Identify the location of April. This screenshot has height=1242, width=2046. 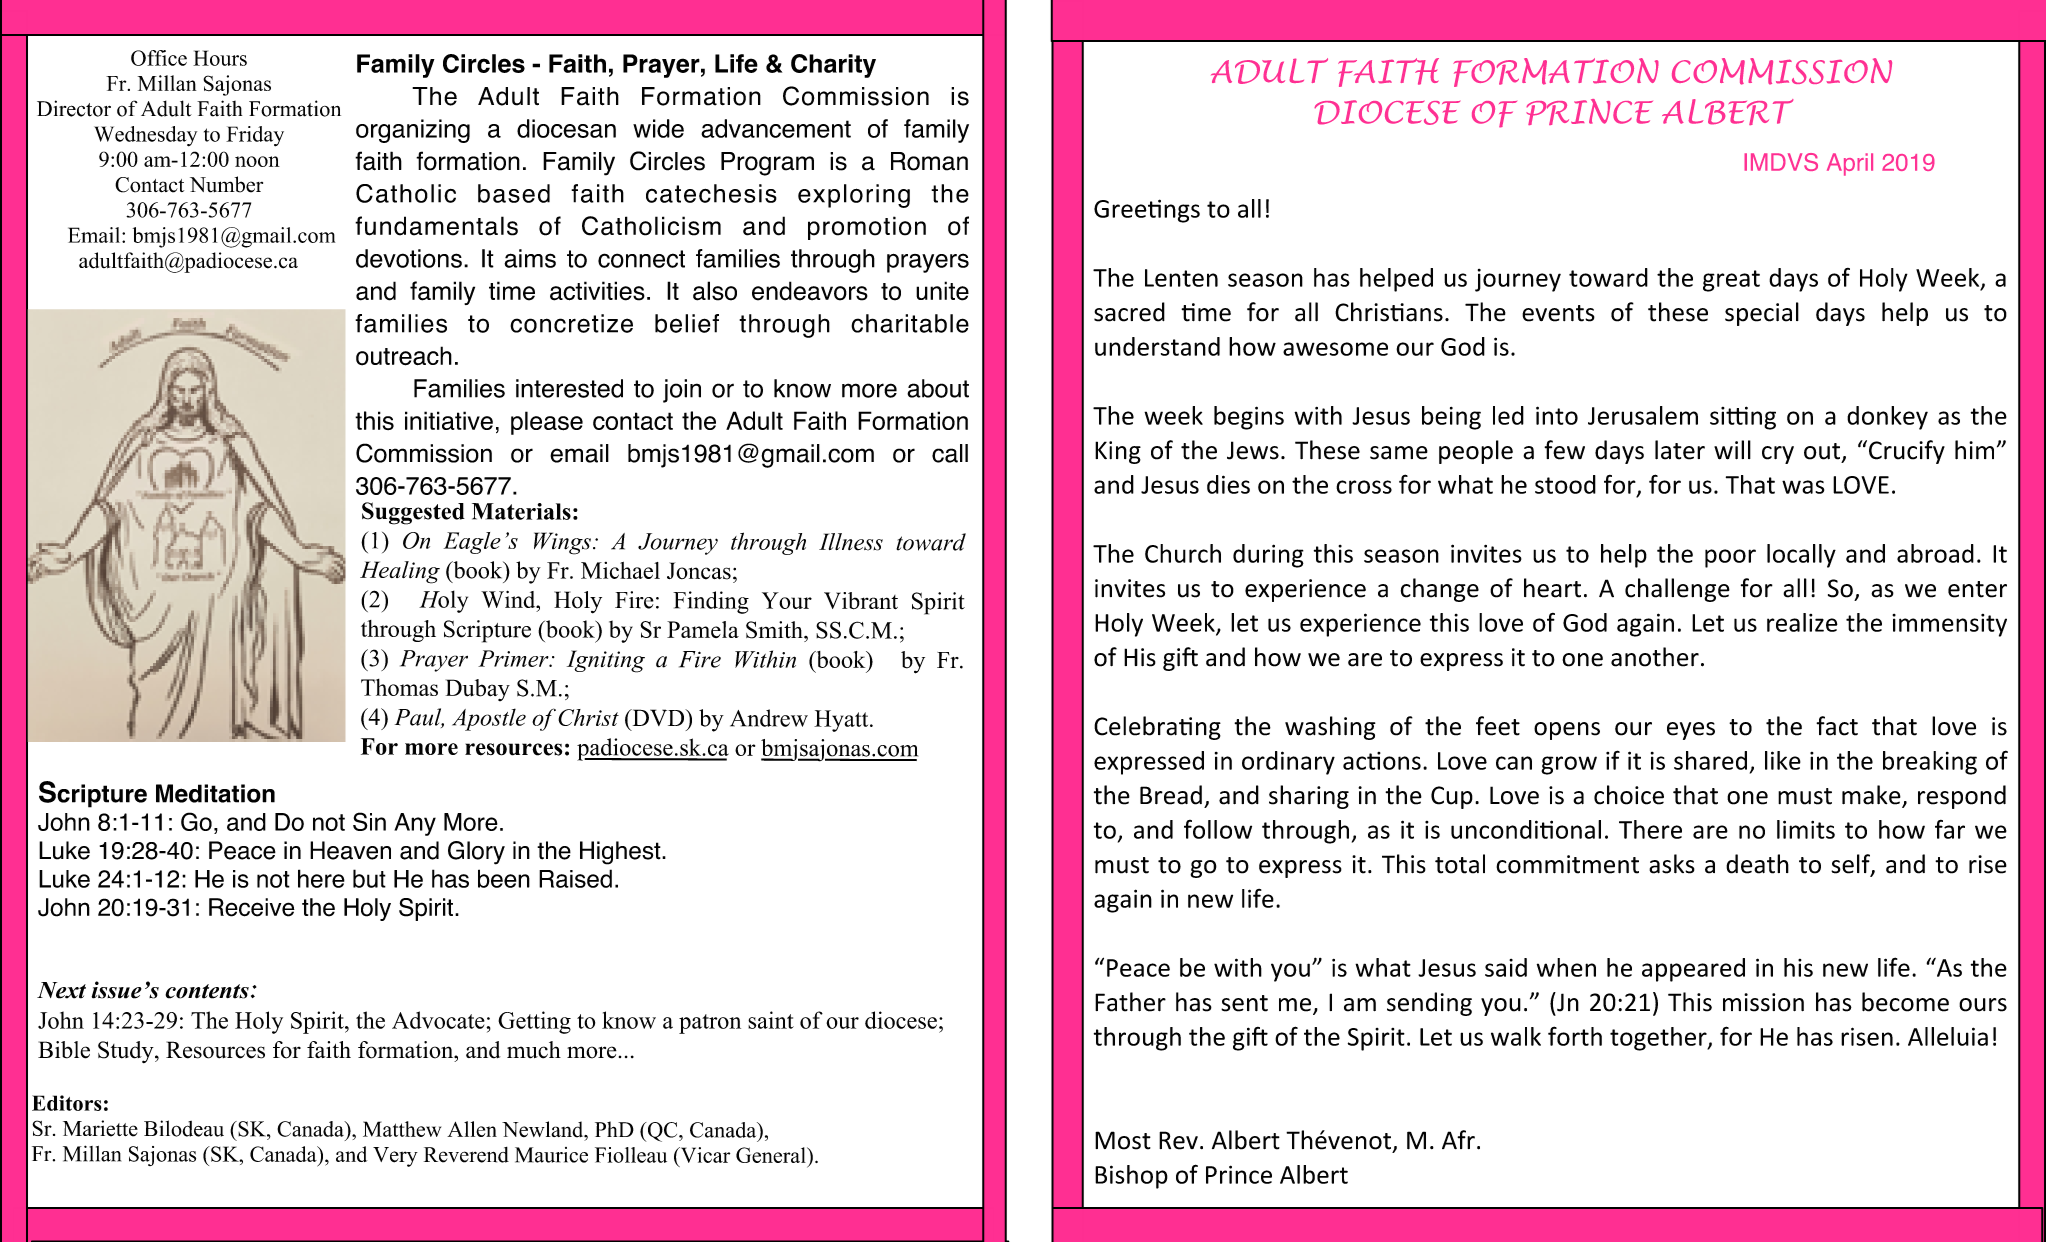
(1850, 164).
